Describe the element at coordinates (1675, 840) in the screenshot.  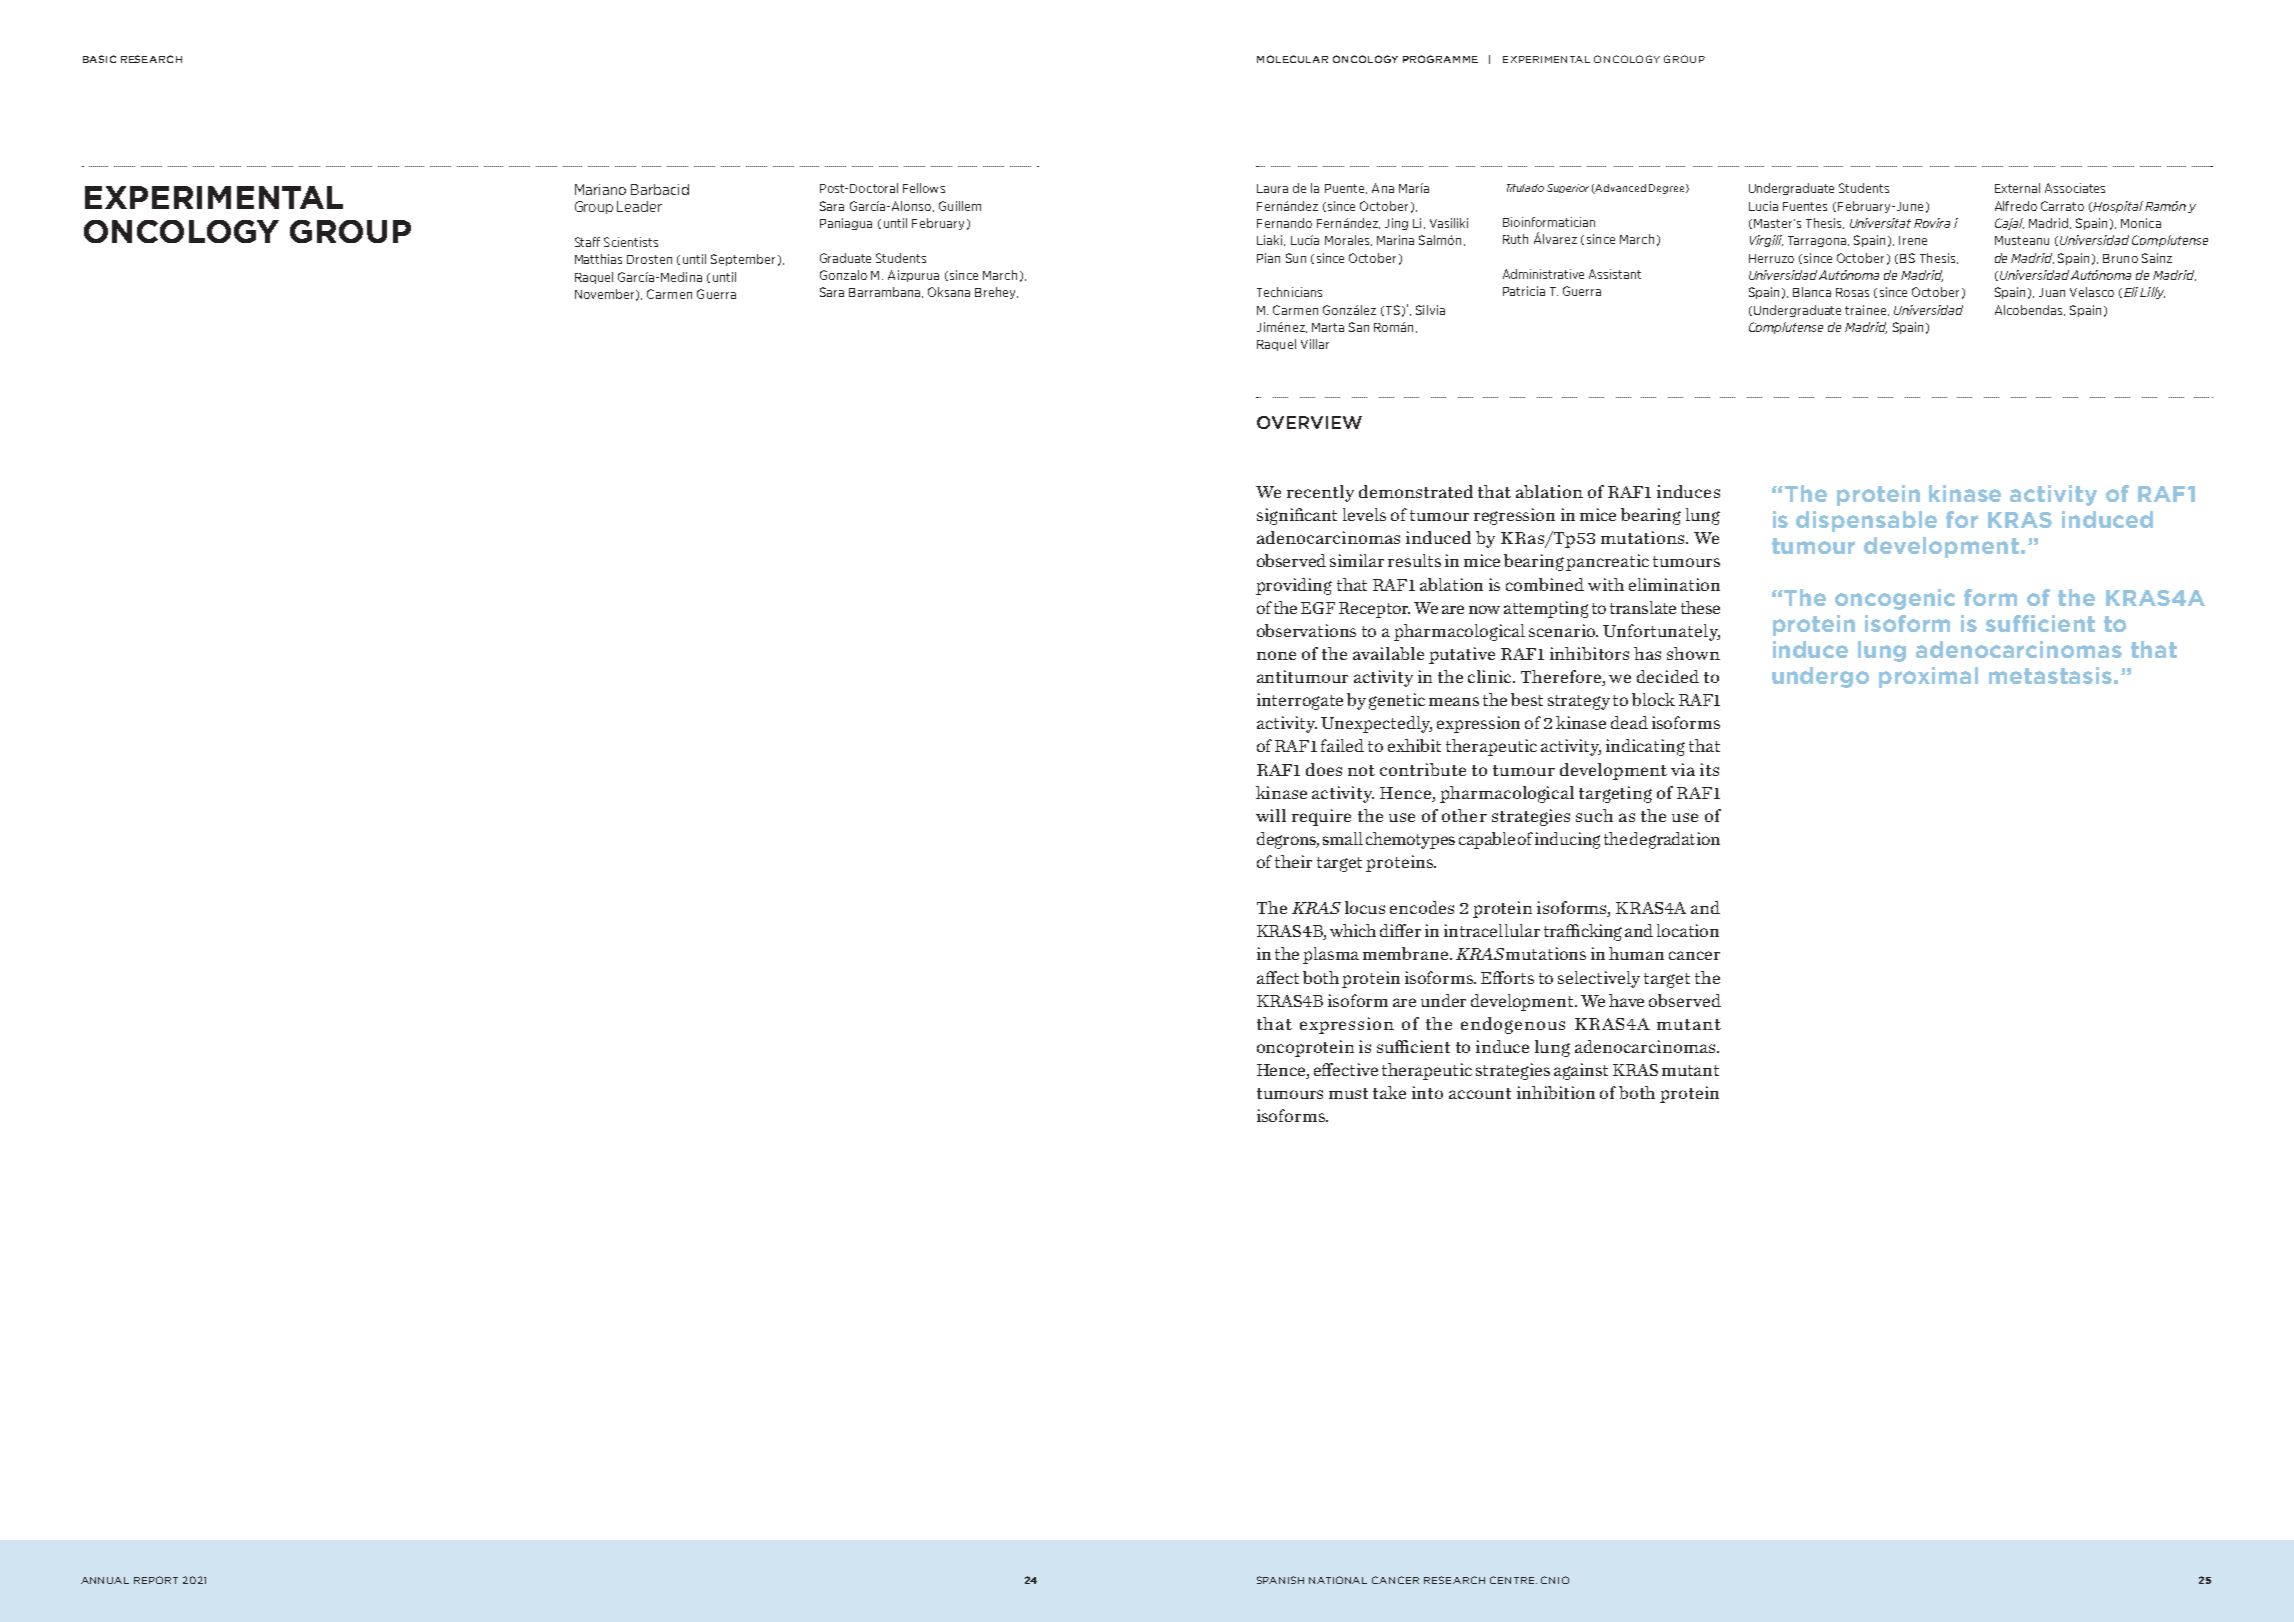
I see `degradation` at that location.
